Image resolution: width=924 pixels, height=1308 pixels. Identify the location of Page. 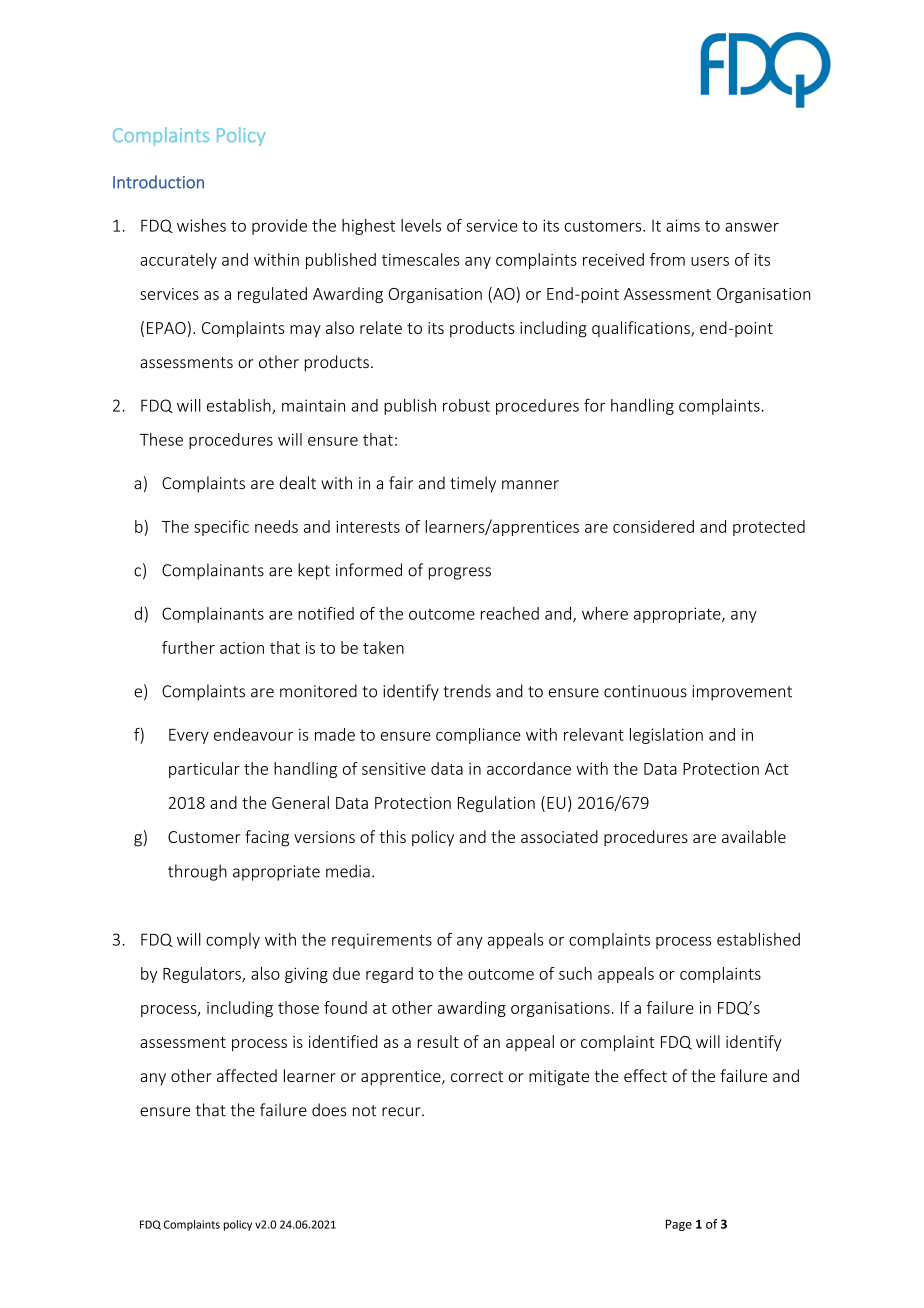
(679, 1225).
